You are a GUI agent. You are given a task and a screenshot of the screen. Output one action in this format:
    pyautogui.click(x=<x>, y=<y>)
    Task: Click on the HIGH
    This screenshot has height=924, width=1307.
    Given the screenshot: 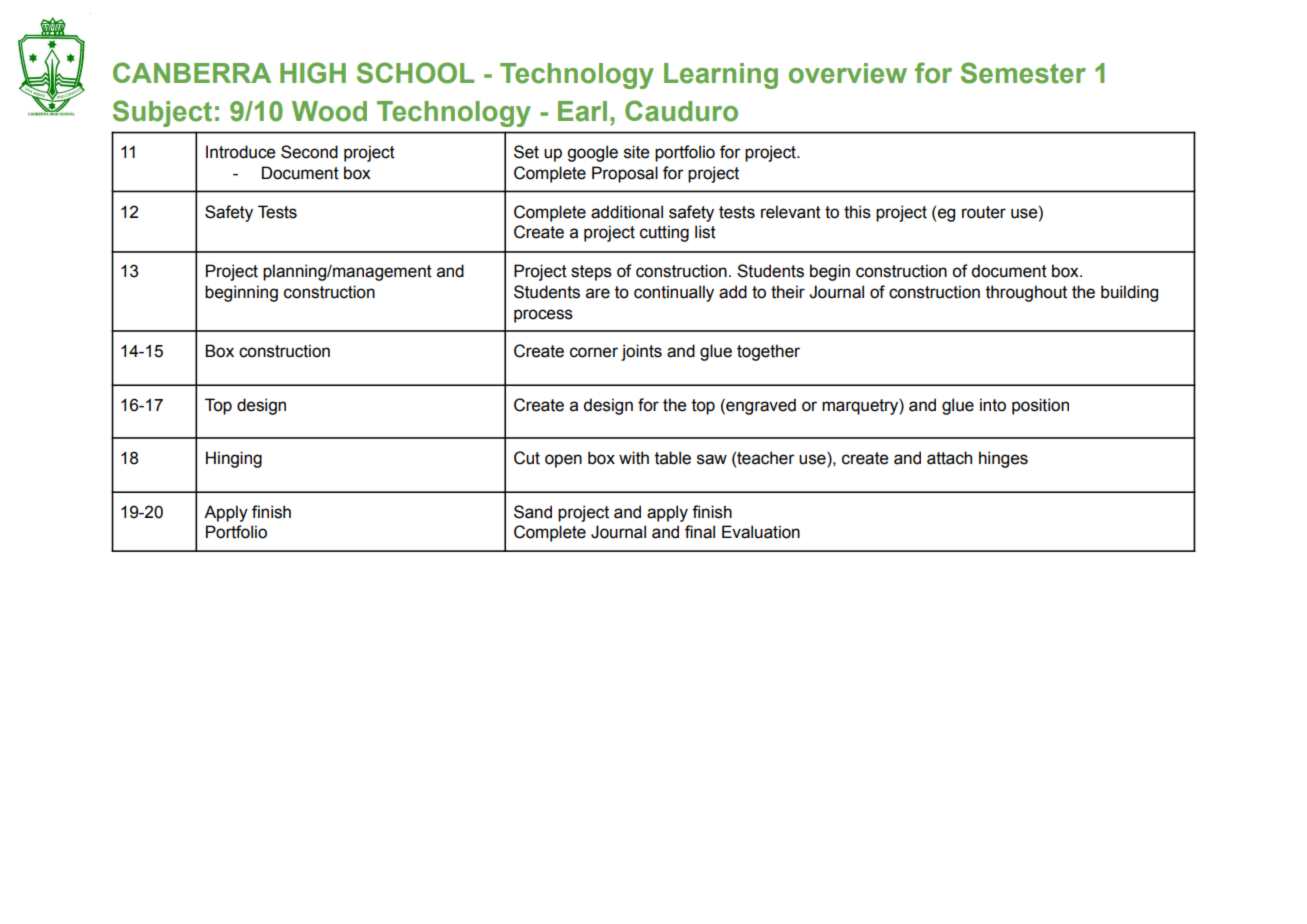 What is the action you would take?
    pyautogui.click(x=313, y=73)
